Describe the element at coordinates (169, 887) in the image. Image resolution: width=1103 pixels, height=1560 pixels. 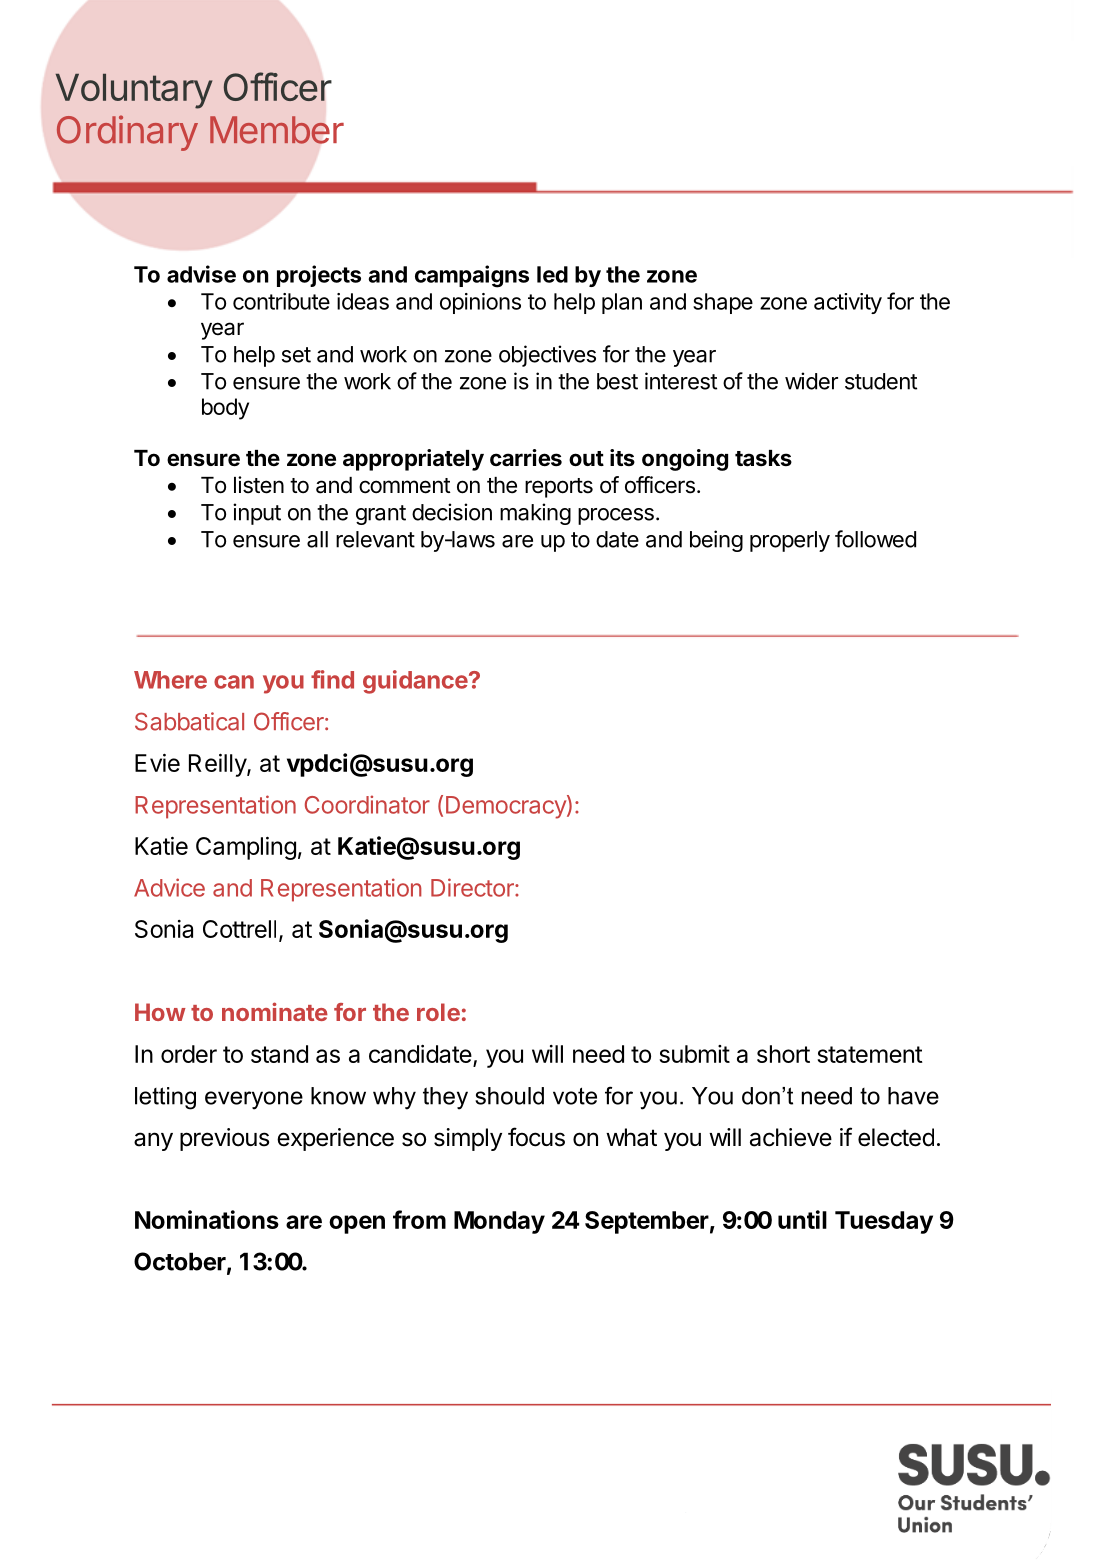
I see `Advice` at that location.
